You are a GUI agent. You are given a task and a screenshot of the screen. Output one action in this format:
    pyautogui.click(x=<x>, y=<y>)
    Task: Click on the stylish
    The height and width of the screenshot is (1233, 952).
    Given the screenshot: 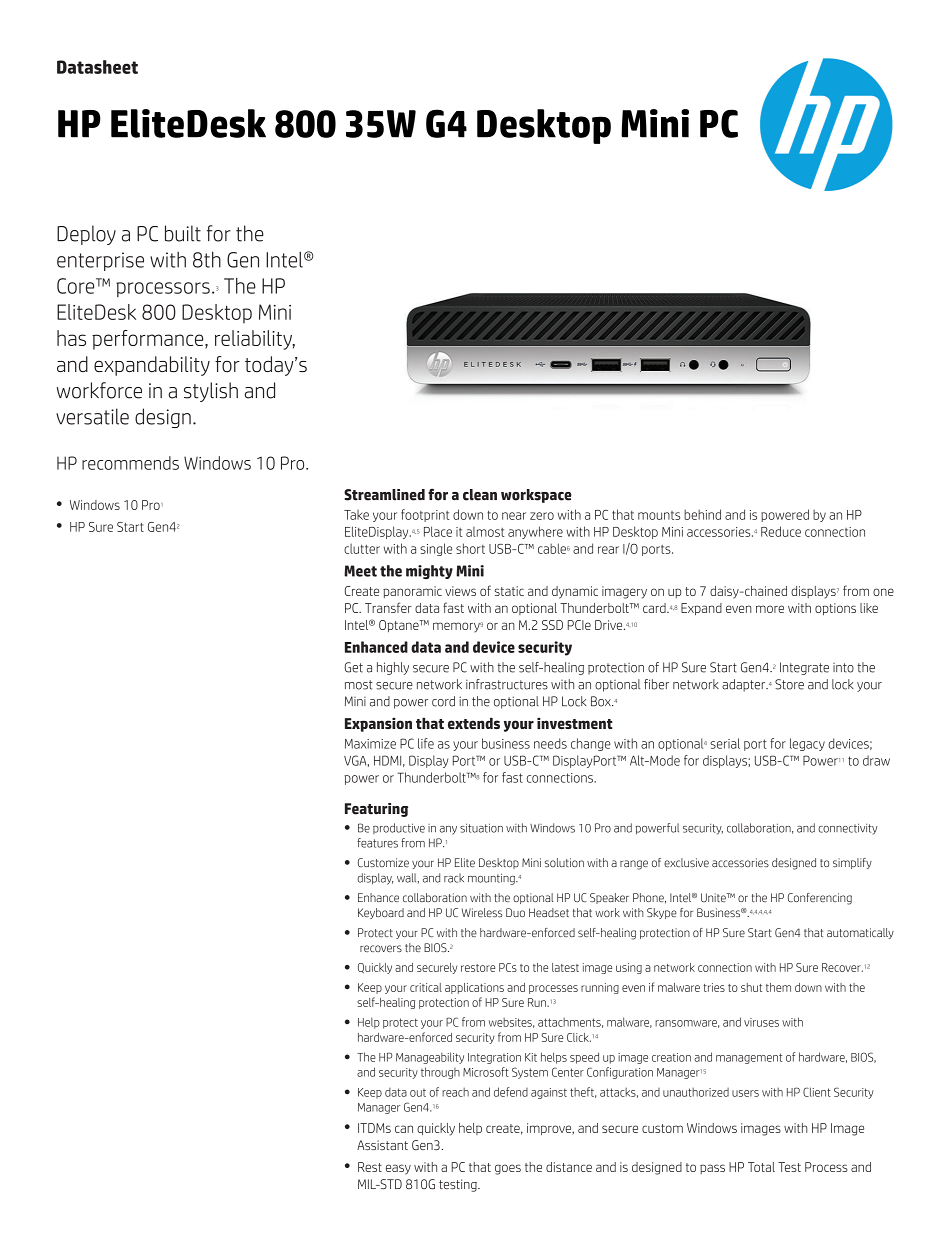 What is the action you would take?
    pyautogui.click(x=211, y=392)
